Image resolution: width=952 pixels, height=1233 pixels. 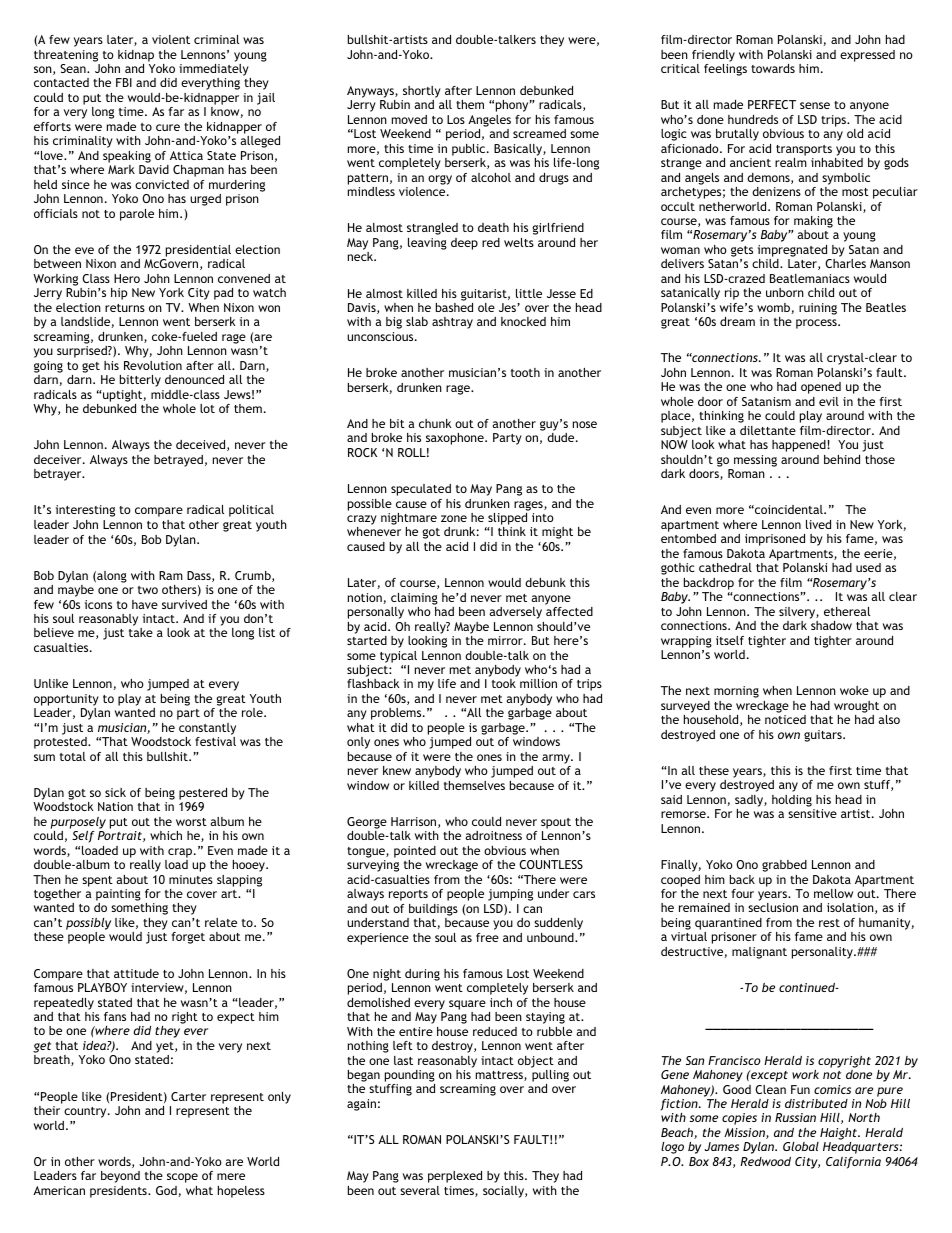 I want to click on FBI, so click(x=124, y=82).
